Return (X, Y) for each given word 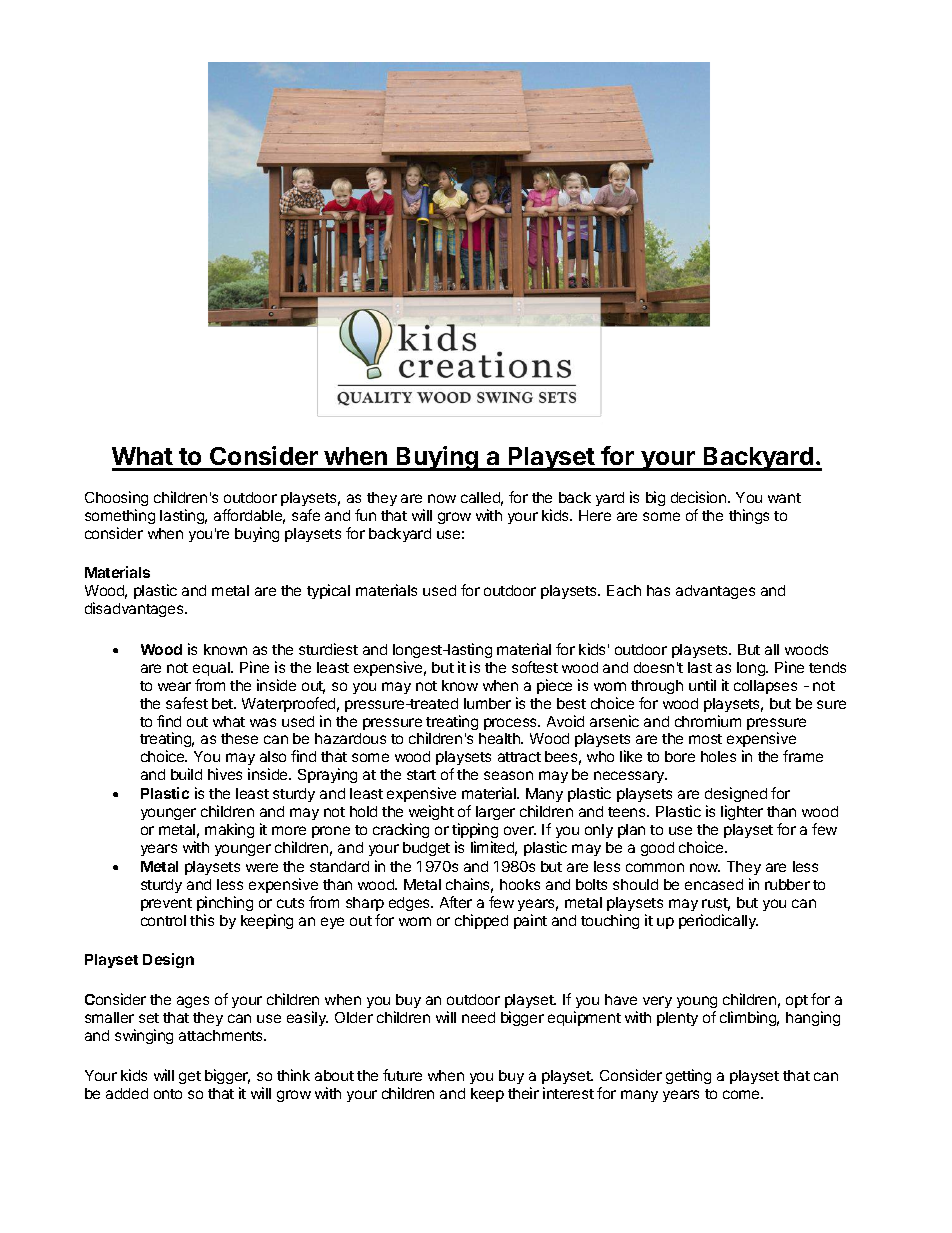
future (402, 1075)
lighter (742, 812)
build (186, 774)
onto (168, 1094)
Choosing (116, 498)
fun (365, 515)
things (749, 516)
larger (495, 813)
